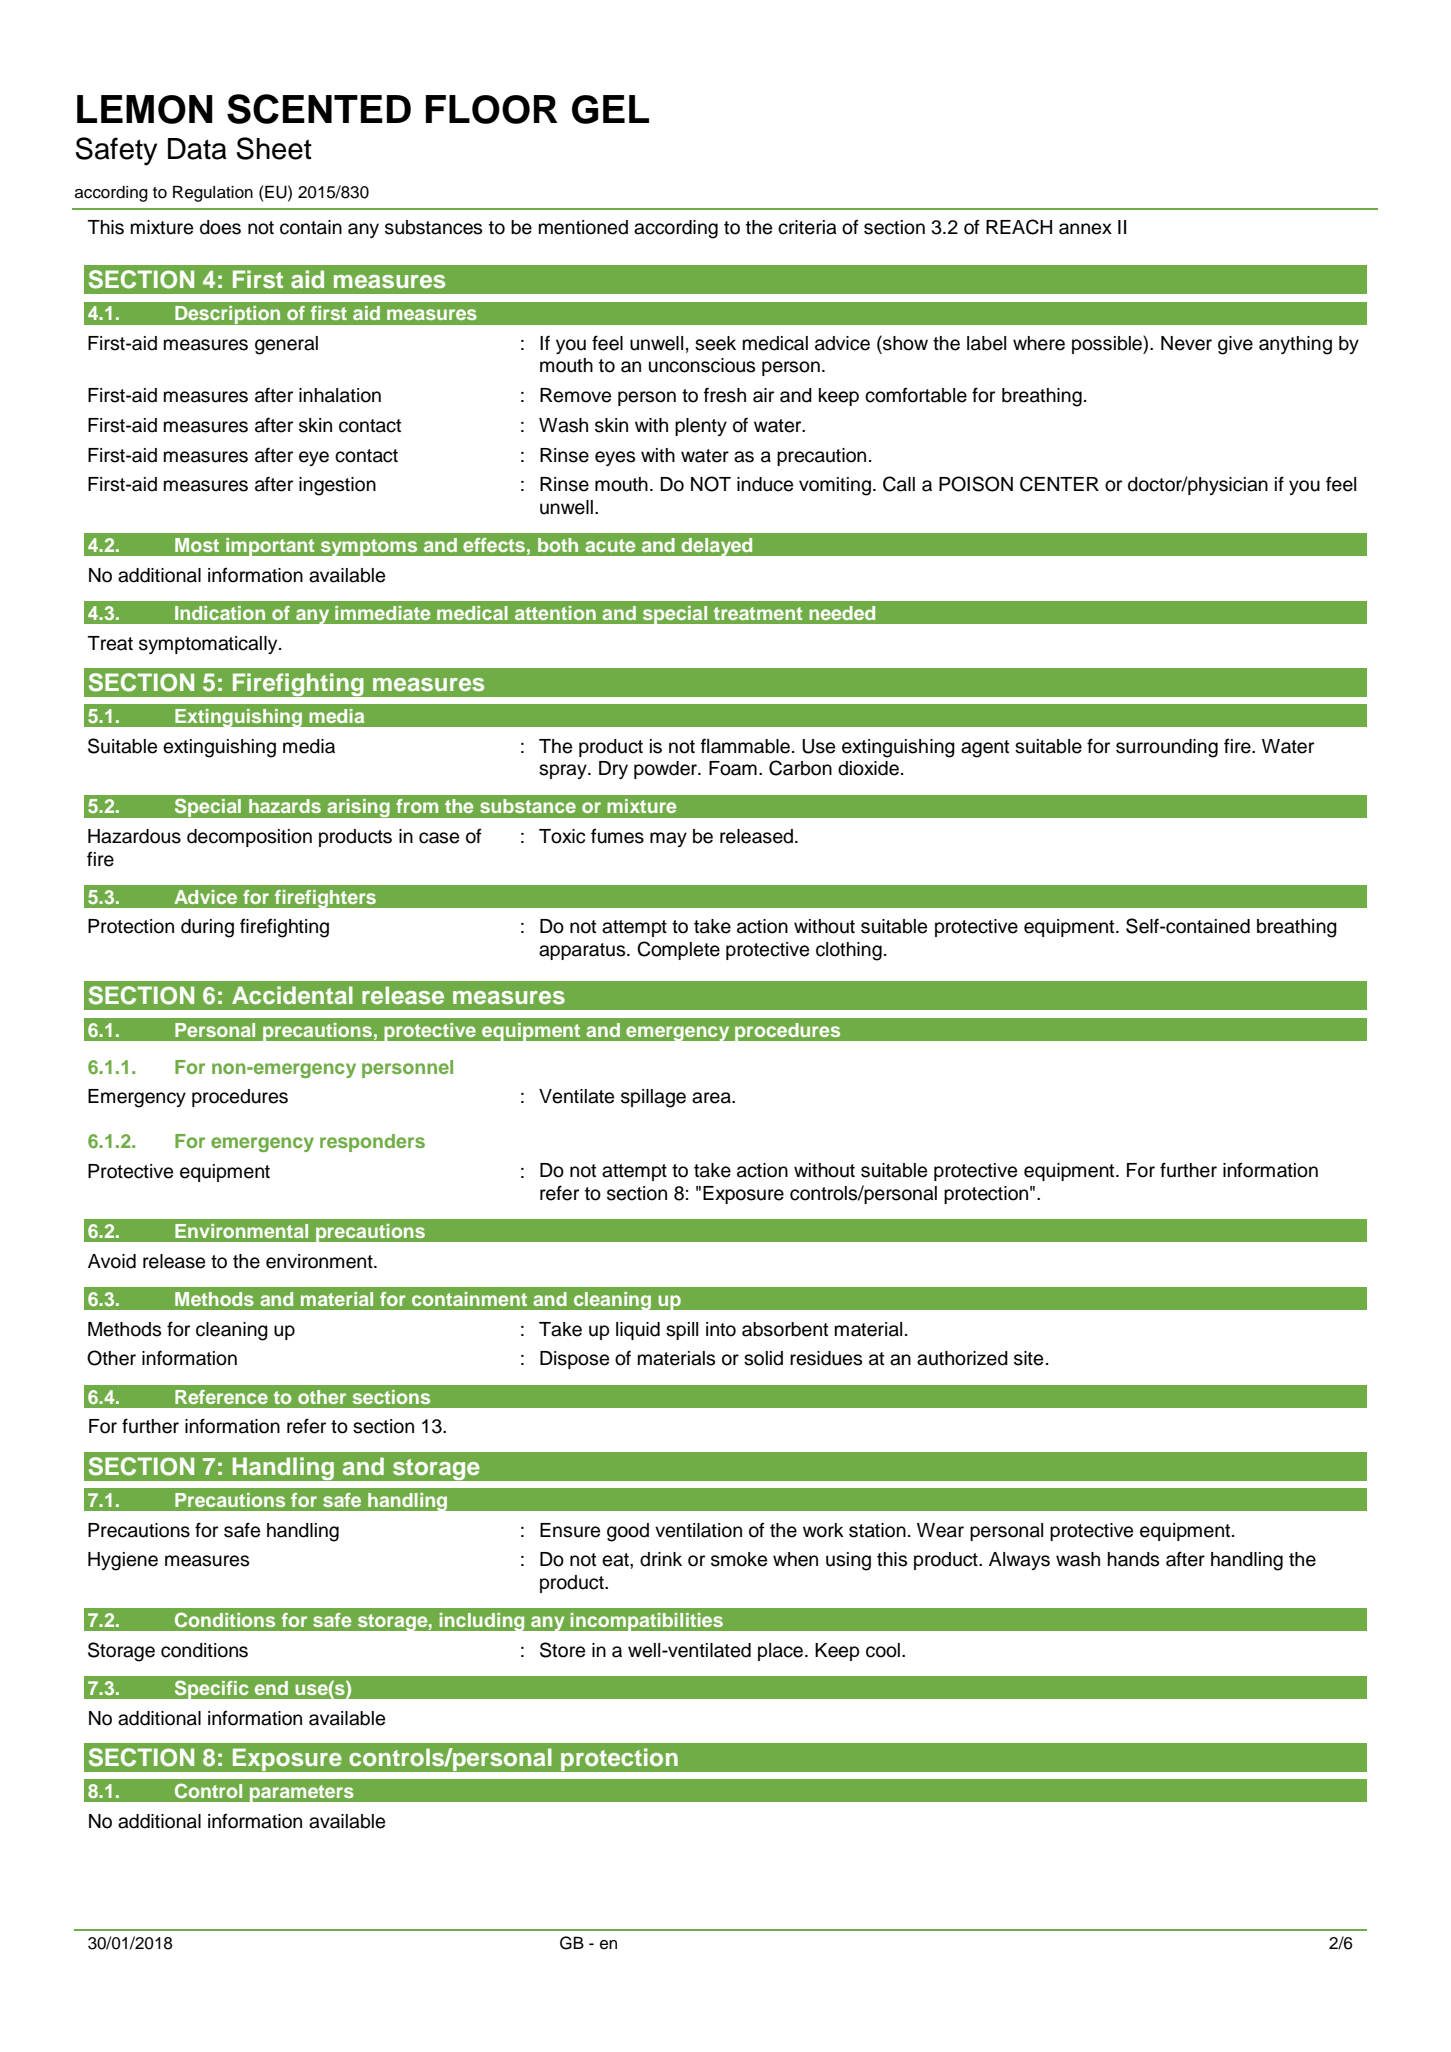  I want to click on Avoid, so click(112, 1261).
